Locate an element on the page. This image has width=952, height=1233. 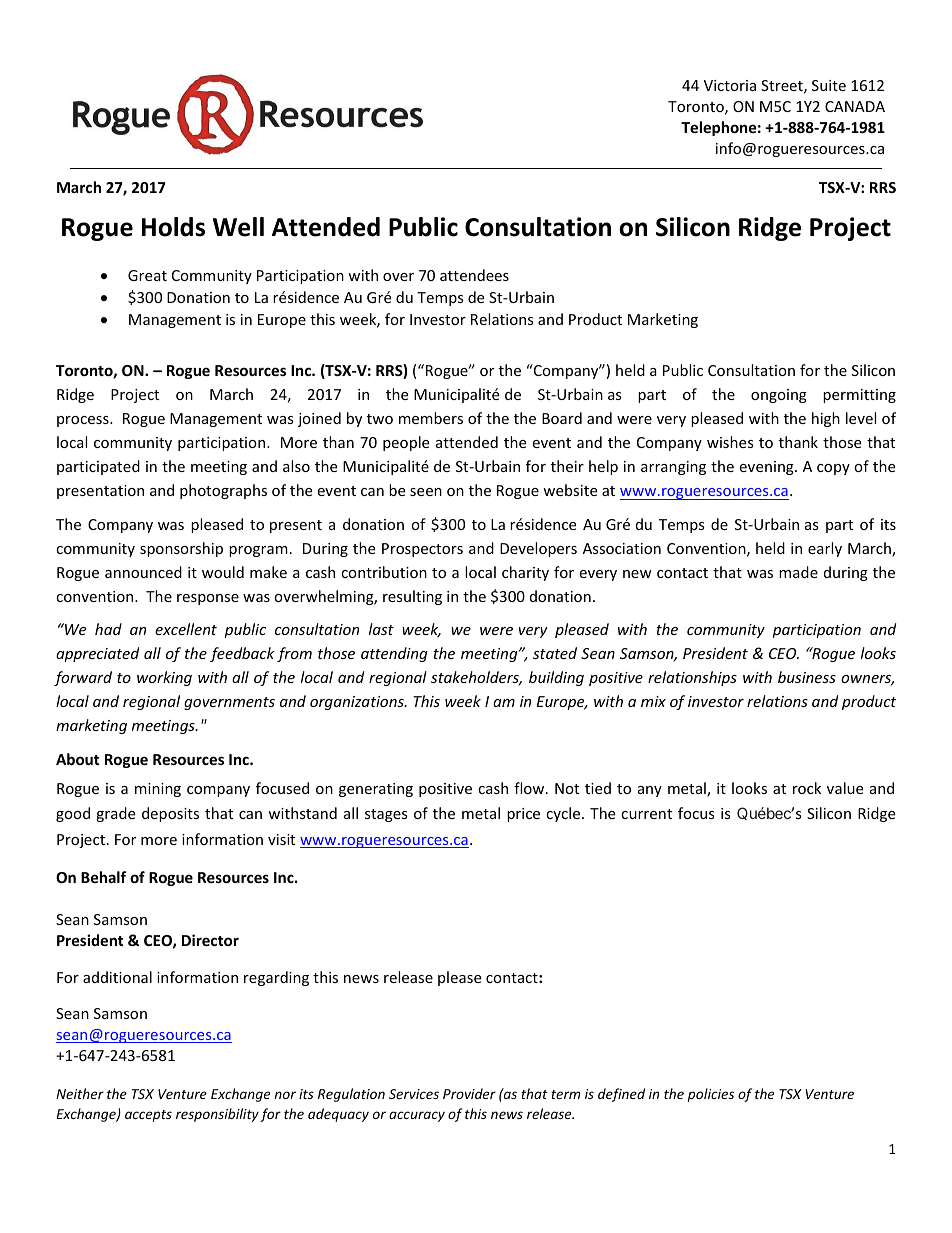
Victoria is located at coordinates (730, 85).
